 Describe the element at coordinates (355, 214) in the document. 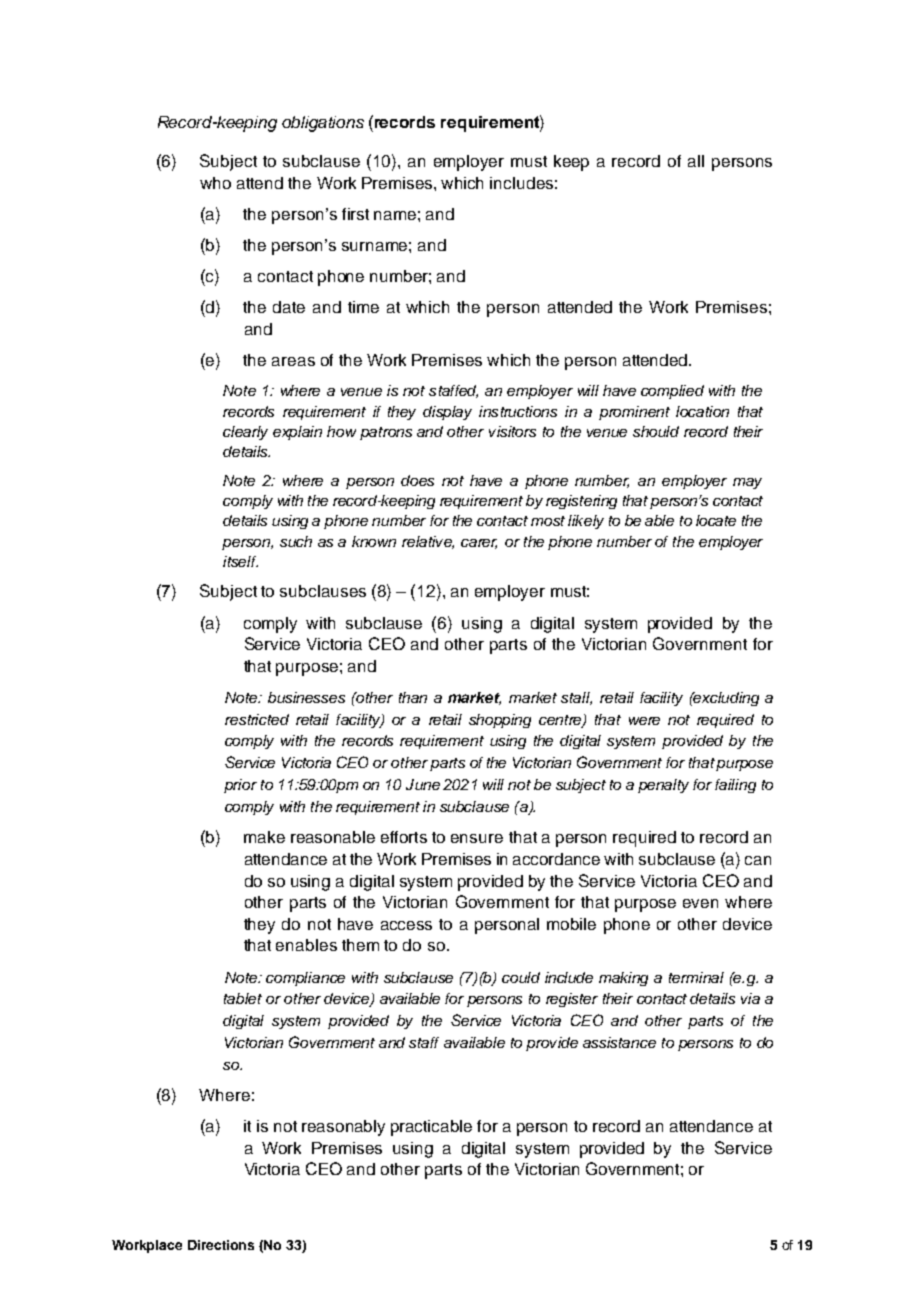

I see `first` at that location.
